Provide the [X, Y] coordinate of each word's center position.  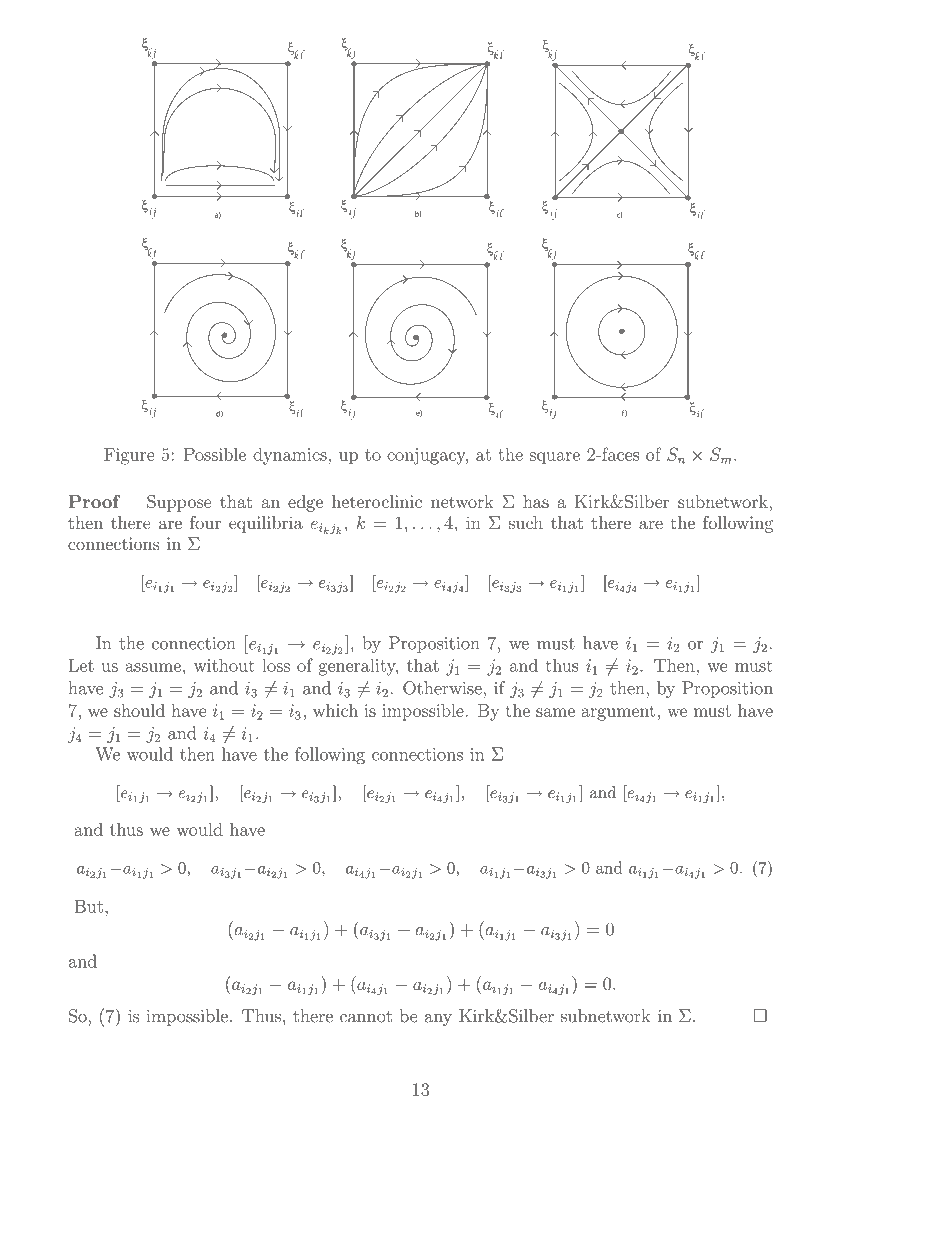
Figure [129, 456]
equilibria [266, 524]
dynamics [291, 456]
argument [618, 713]
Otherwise [442, 688]
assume [153, 667]
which [335, 710]
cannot [366, 1017]
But [89, 906]
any [438, 1020]
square [555, 458]
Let [81, 665]
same [555, 712]
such [526, 522]
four [205, 522]
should [139, 710]
